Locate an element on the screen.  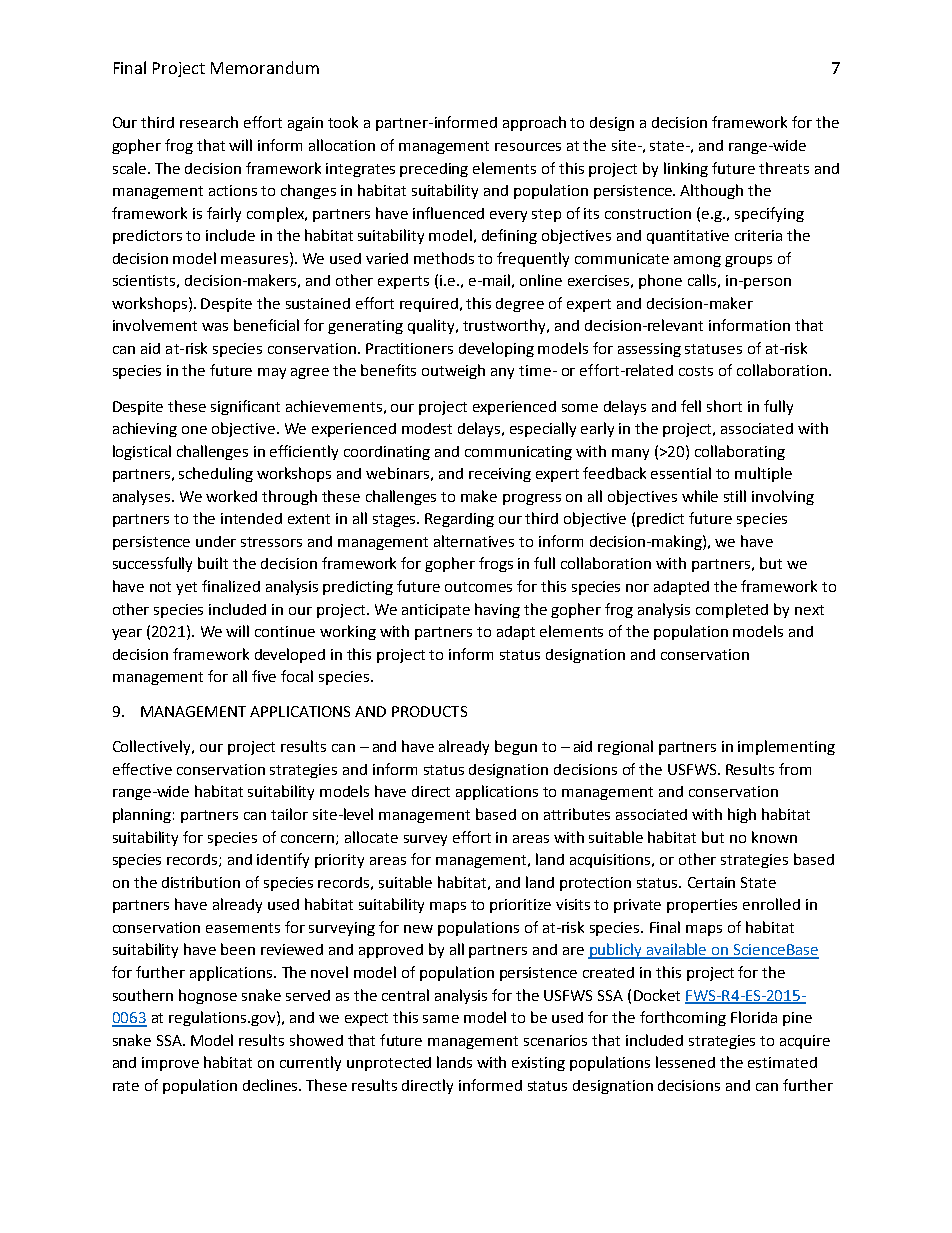
significant is located at coordinates (245, 407).
